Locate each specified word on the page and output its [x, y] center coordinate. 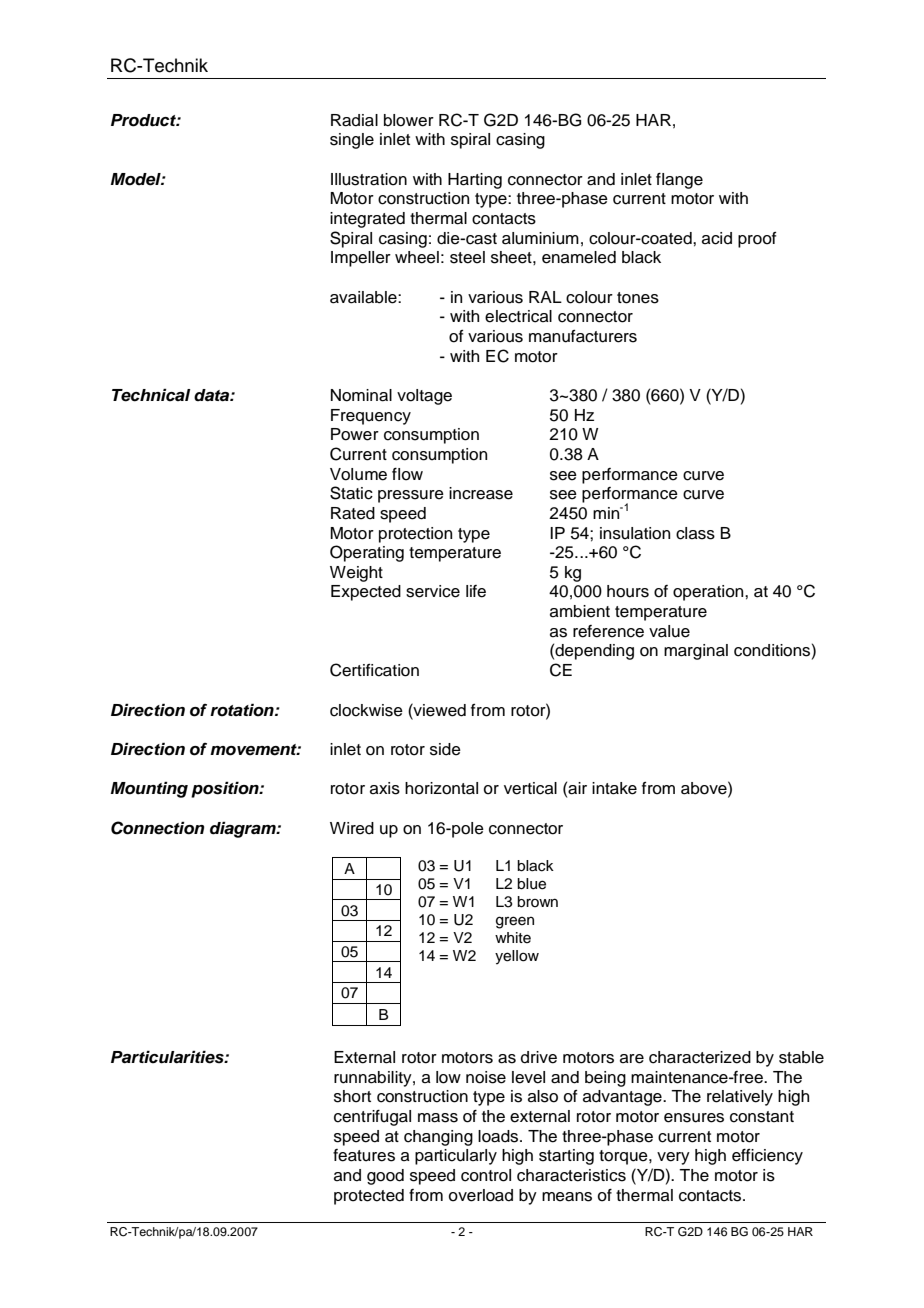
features [364, 1155]
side [445, 749]
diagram [244, 830]
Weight [356, 574]
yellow [517, 957]
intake [614, 788]
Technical [151, 395]
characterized [700, 1057]
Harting [475, 181]
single [352, 141]
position [226, 789]
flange [679, 181]
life [476, 591]
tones [638, 298]
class [695, 533]
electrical [518, 316]
